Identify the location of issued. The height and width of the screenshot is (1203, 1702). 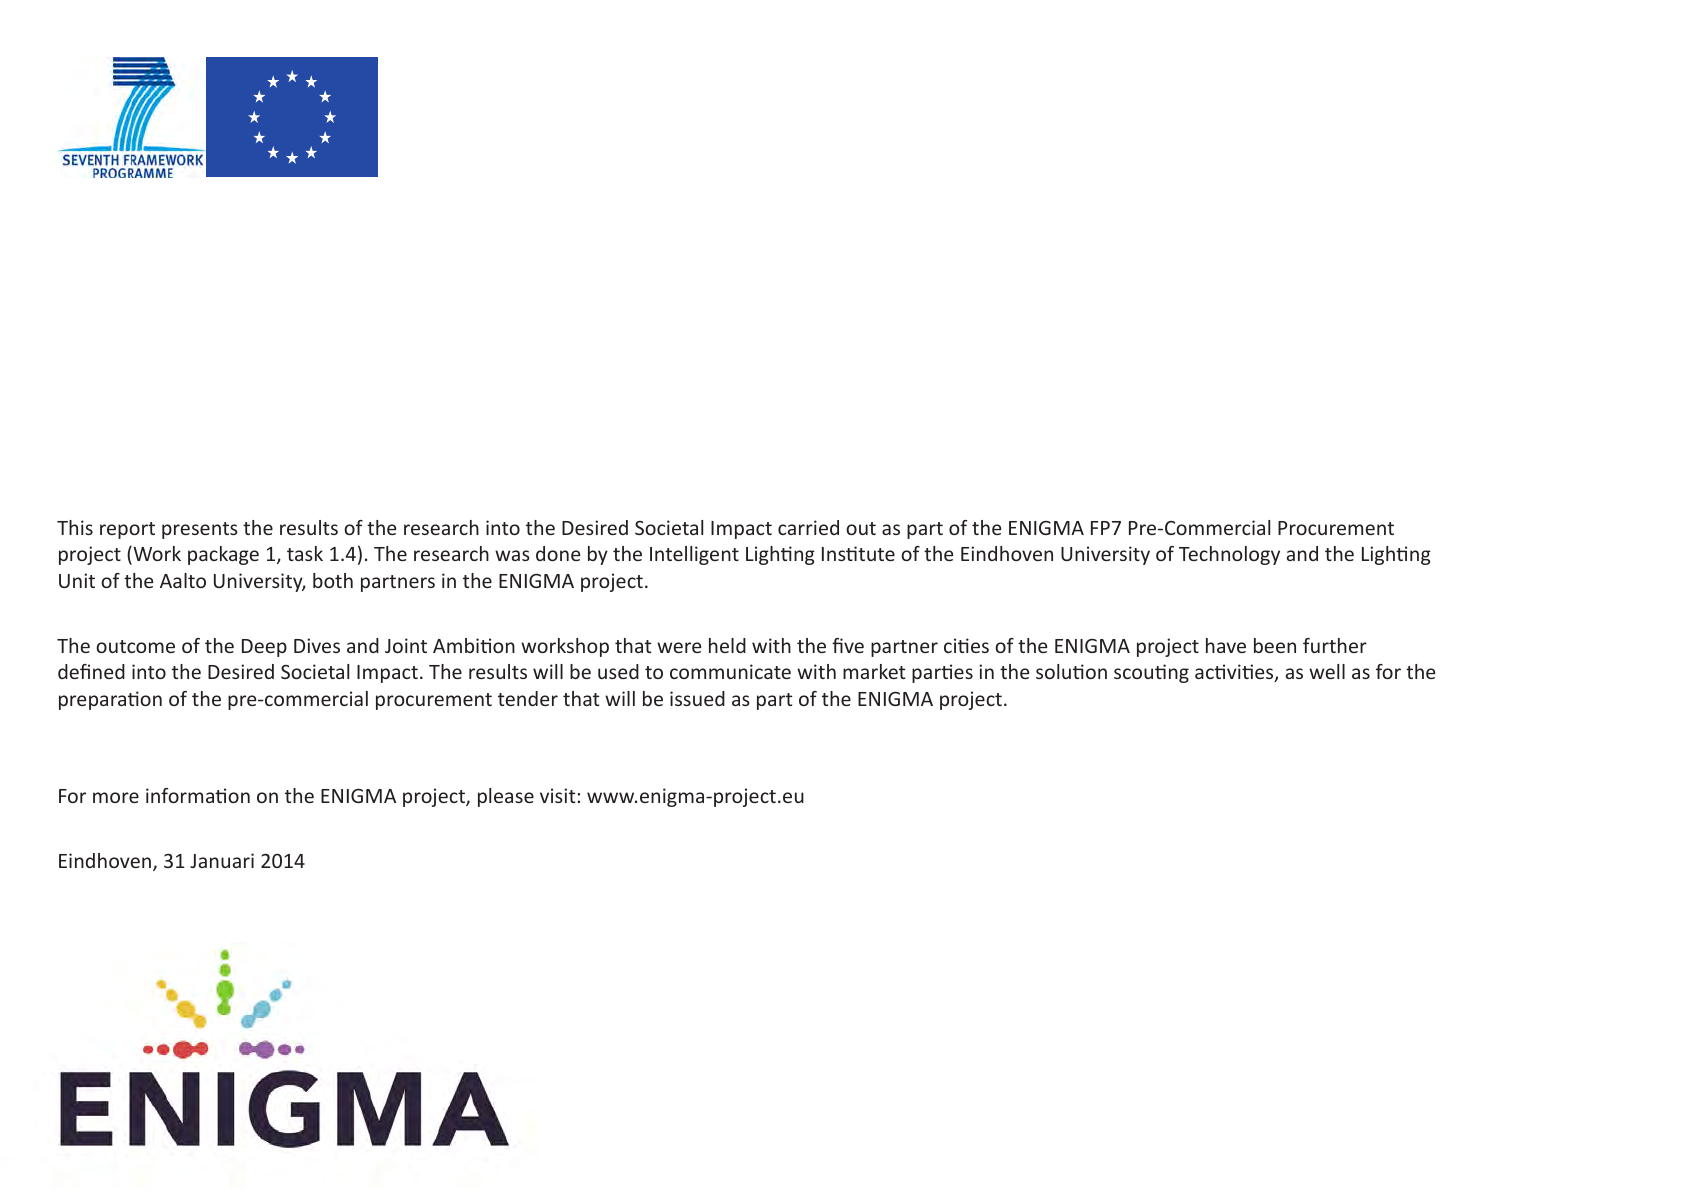
(697, 698).
